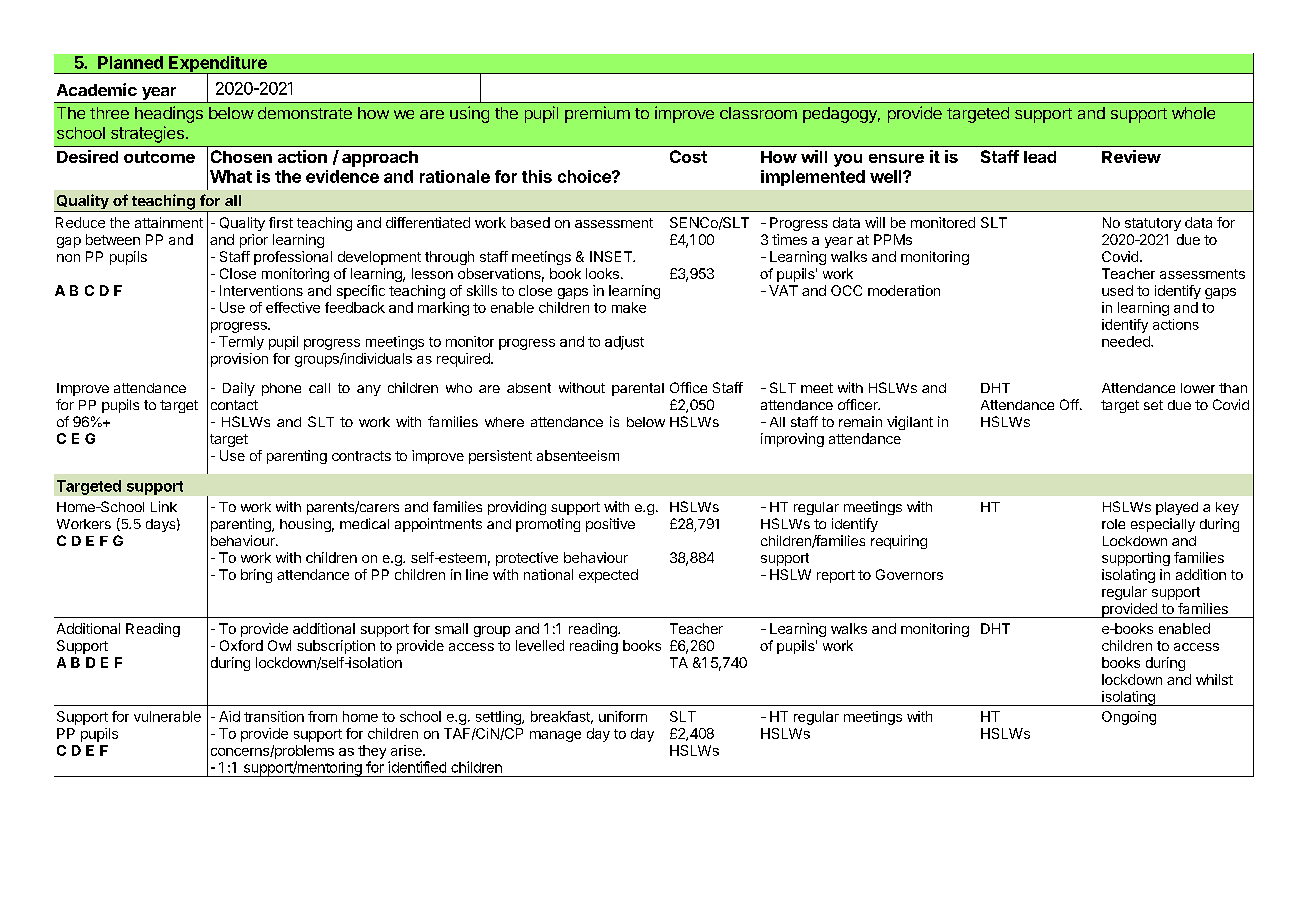 The height and width of the document is (924, 1307). What do you see at coordinates (1193, 113) in the document?
I see `whole` at bounding box center [1193, 113].
